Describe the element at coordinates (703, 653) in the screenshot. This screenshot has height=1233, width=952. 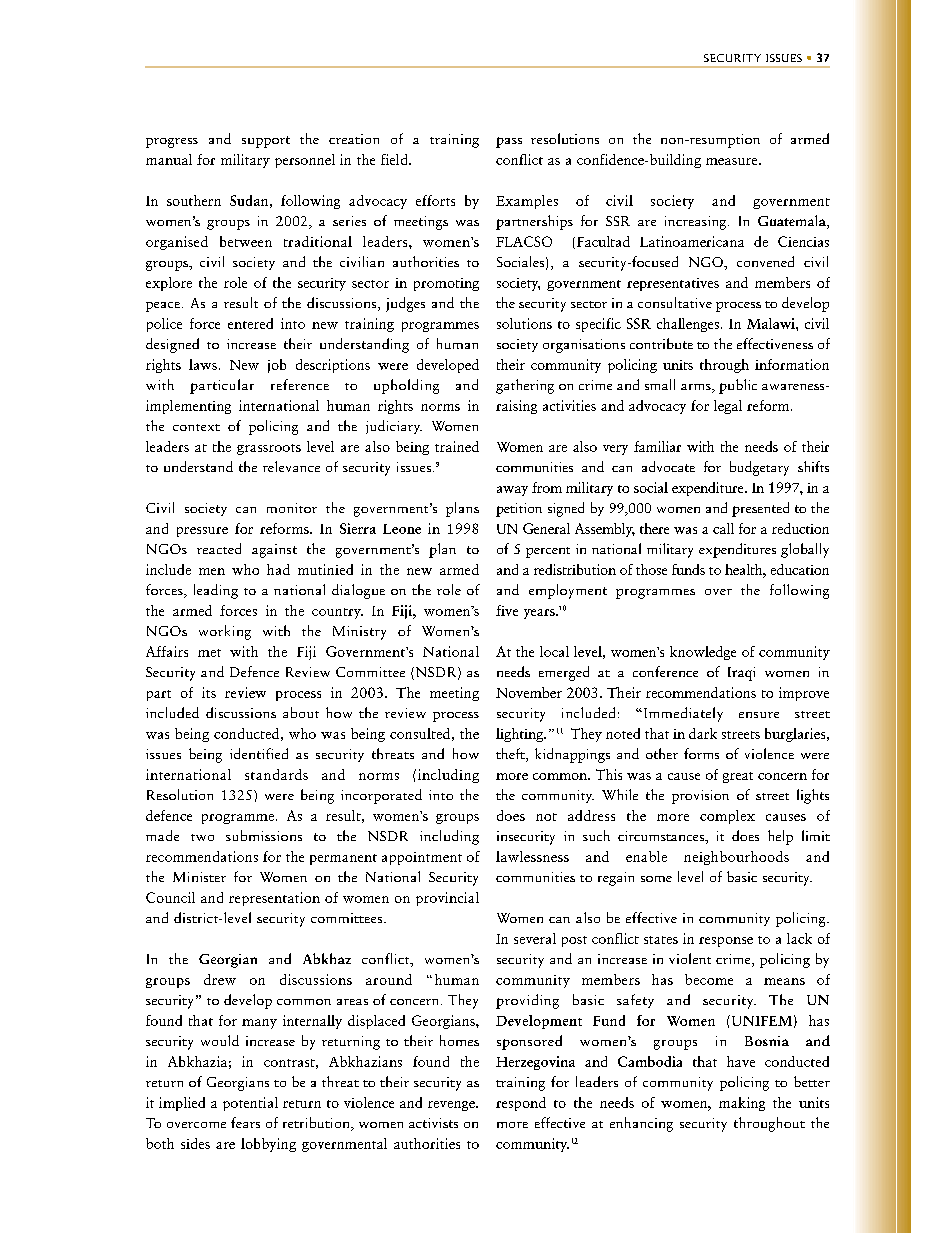
I see `knowledge` at that location.
